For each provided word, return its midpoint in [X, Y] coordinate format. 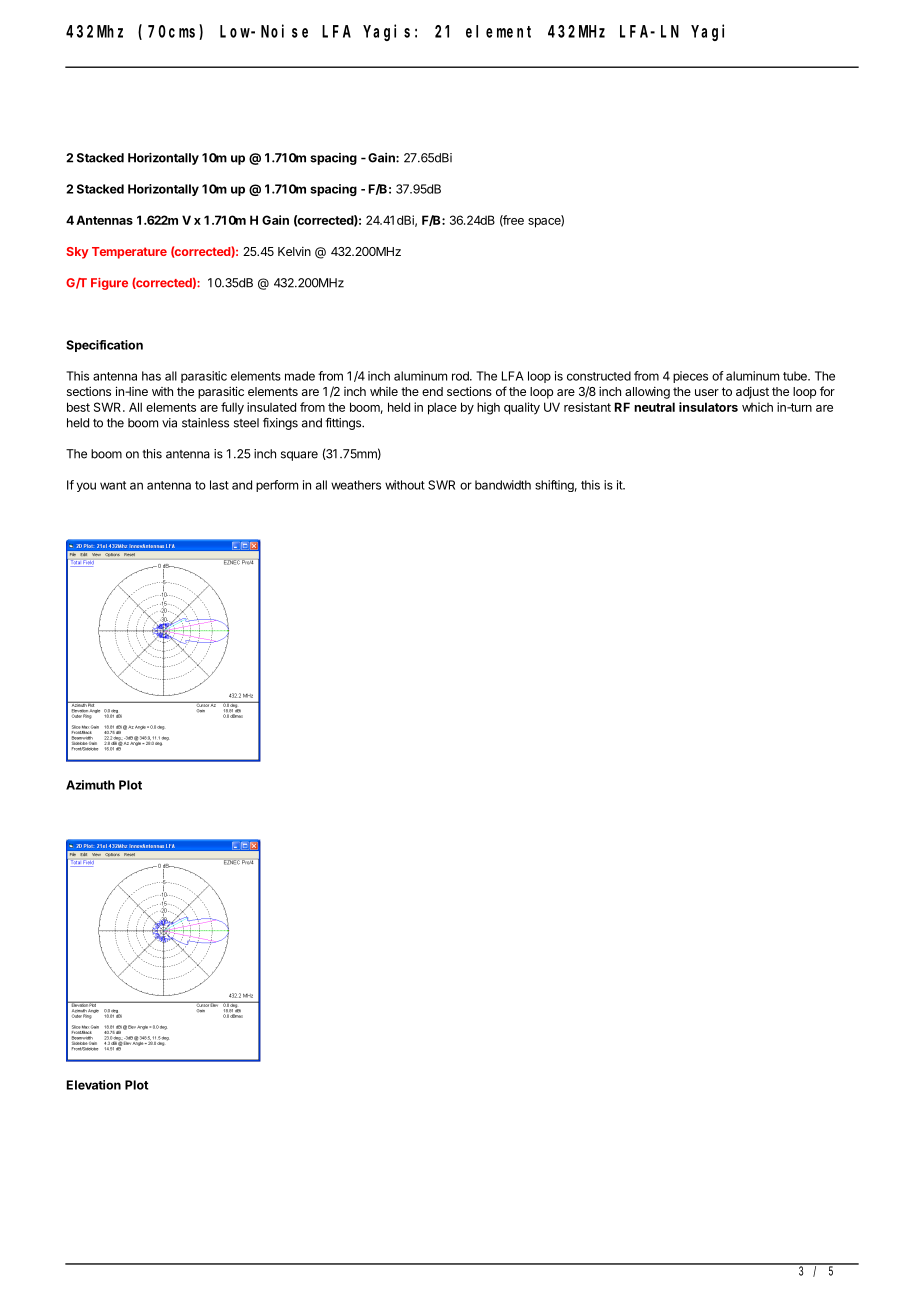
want [113, 485]
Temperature [129, 253]
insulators [708, 407]
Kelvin [294, 251]
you [86, 487]
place [442, 408]
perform [277, 486]
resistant [587, 407]
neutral [654, 407]
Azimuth [90, 785]
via [169, 423]
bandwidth [503, 485]
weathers [356, 485]
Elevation [94, 1085]
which [757, 407]
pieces [690, 377]
